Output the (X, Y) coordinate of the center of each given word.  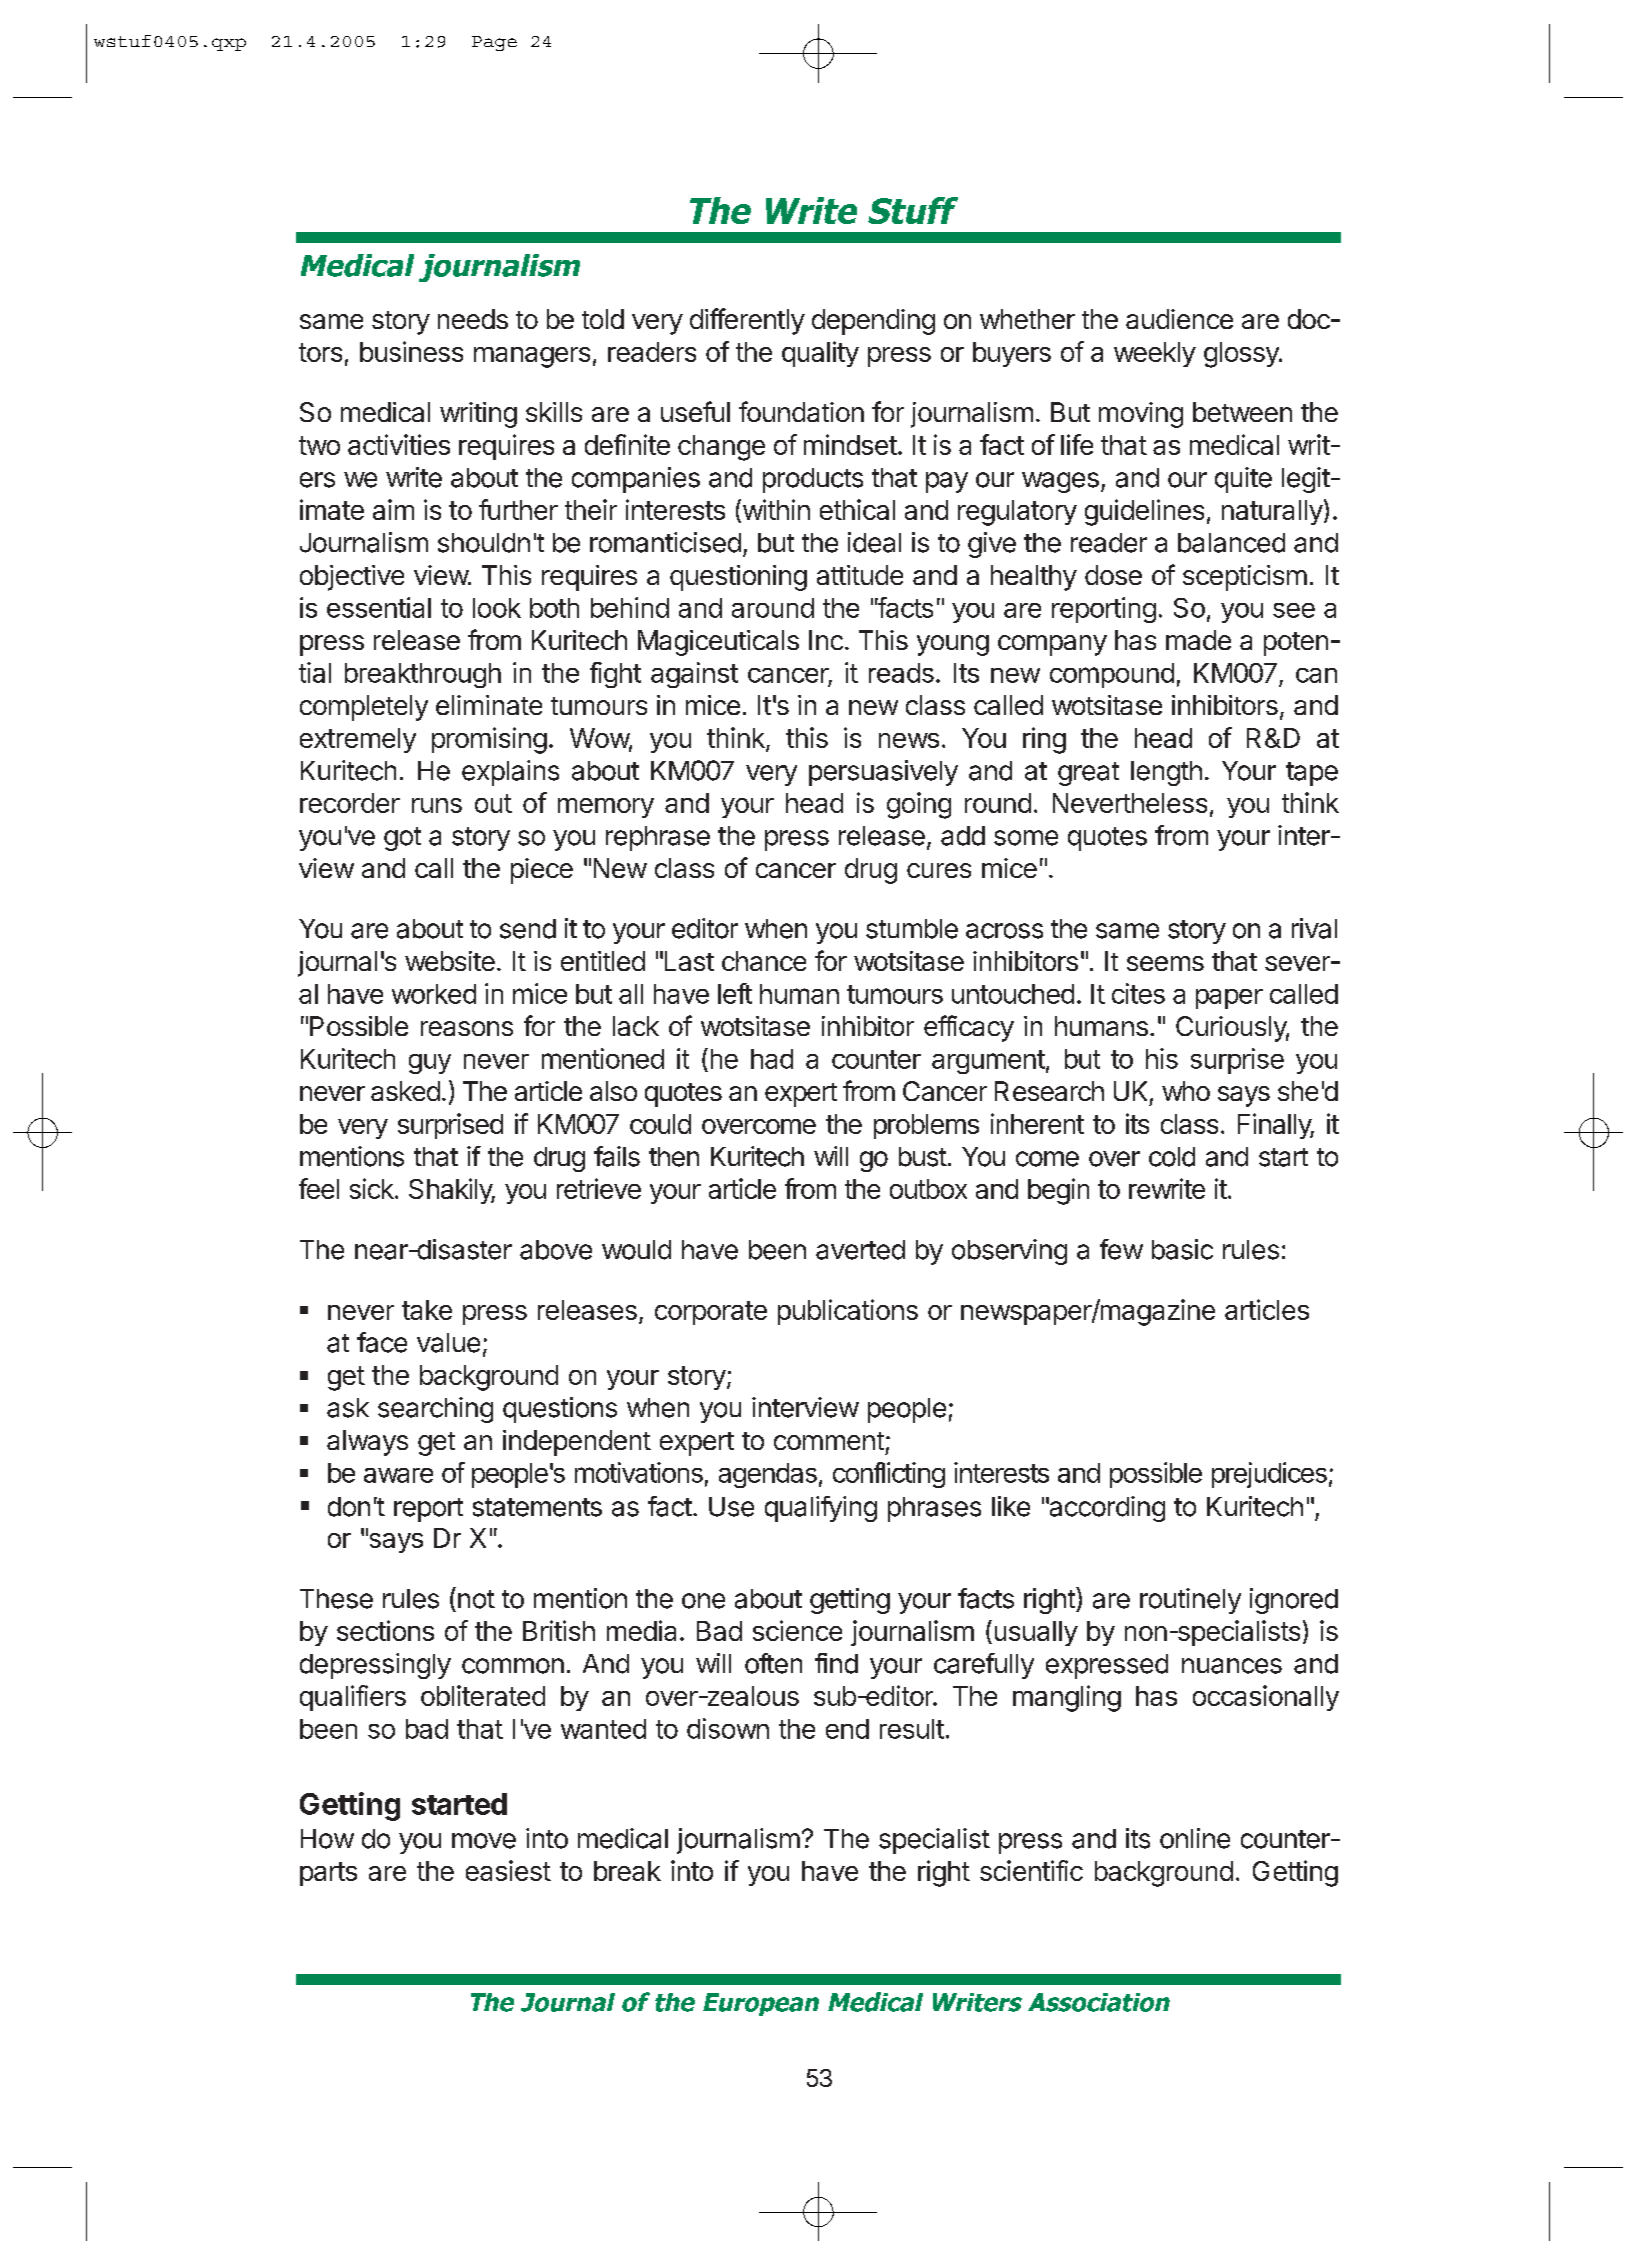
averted (860, 1250)
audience (1179, 319)
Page (494, 43)
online (1195, 1838)
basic (1182, 1249)
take (427, 1310)
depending (873, 322)
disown (728, 1728)
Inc (826, 640)
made (1198, 640)
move (484, 1841)
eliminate (489, 705)
